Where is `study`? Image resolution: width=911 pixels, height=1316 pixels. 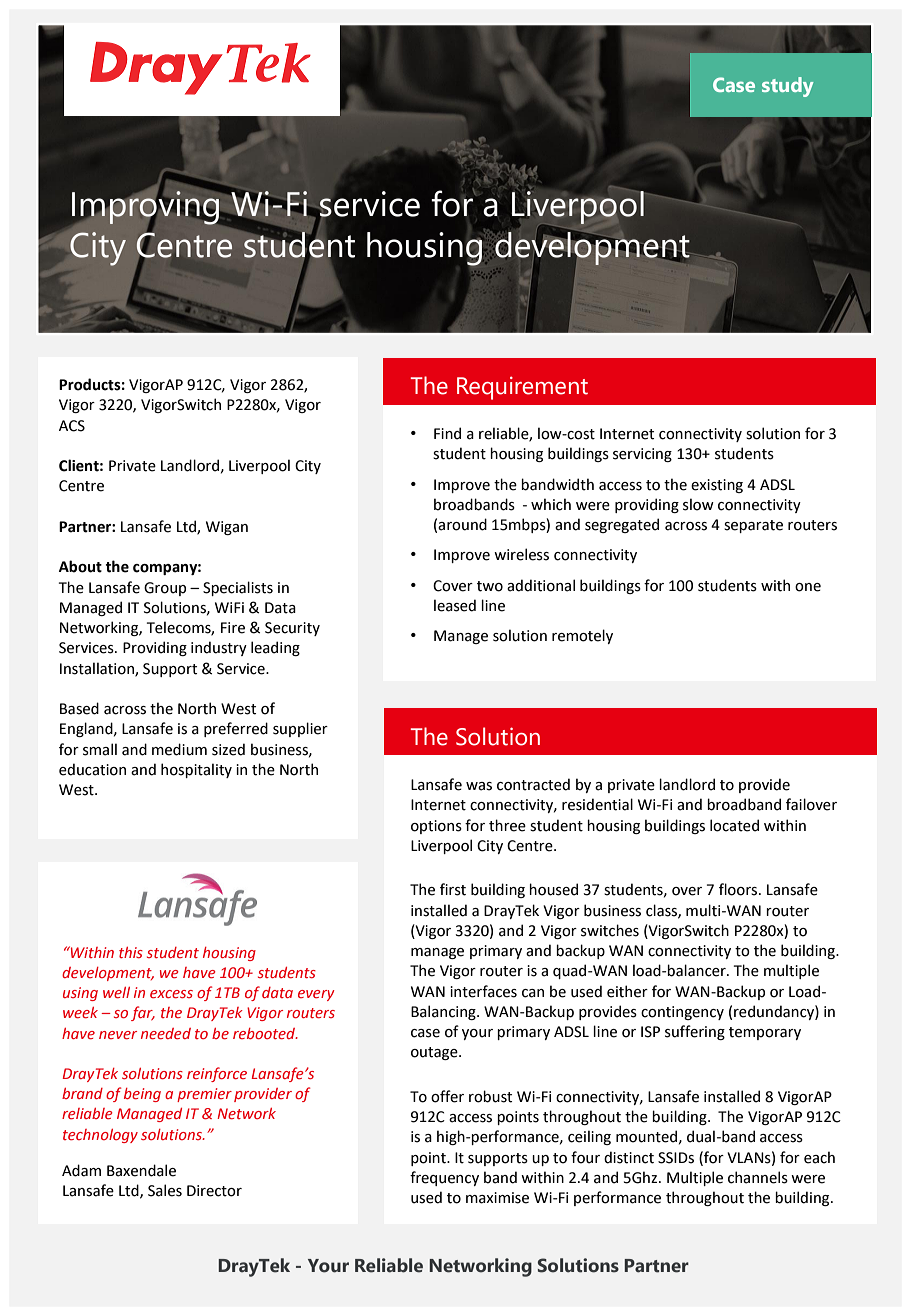 study is located at coordinates (788, 87).
